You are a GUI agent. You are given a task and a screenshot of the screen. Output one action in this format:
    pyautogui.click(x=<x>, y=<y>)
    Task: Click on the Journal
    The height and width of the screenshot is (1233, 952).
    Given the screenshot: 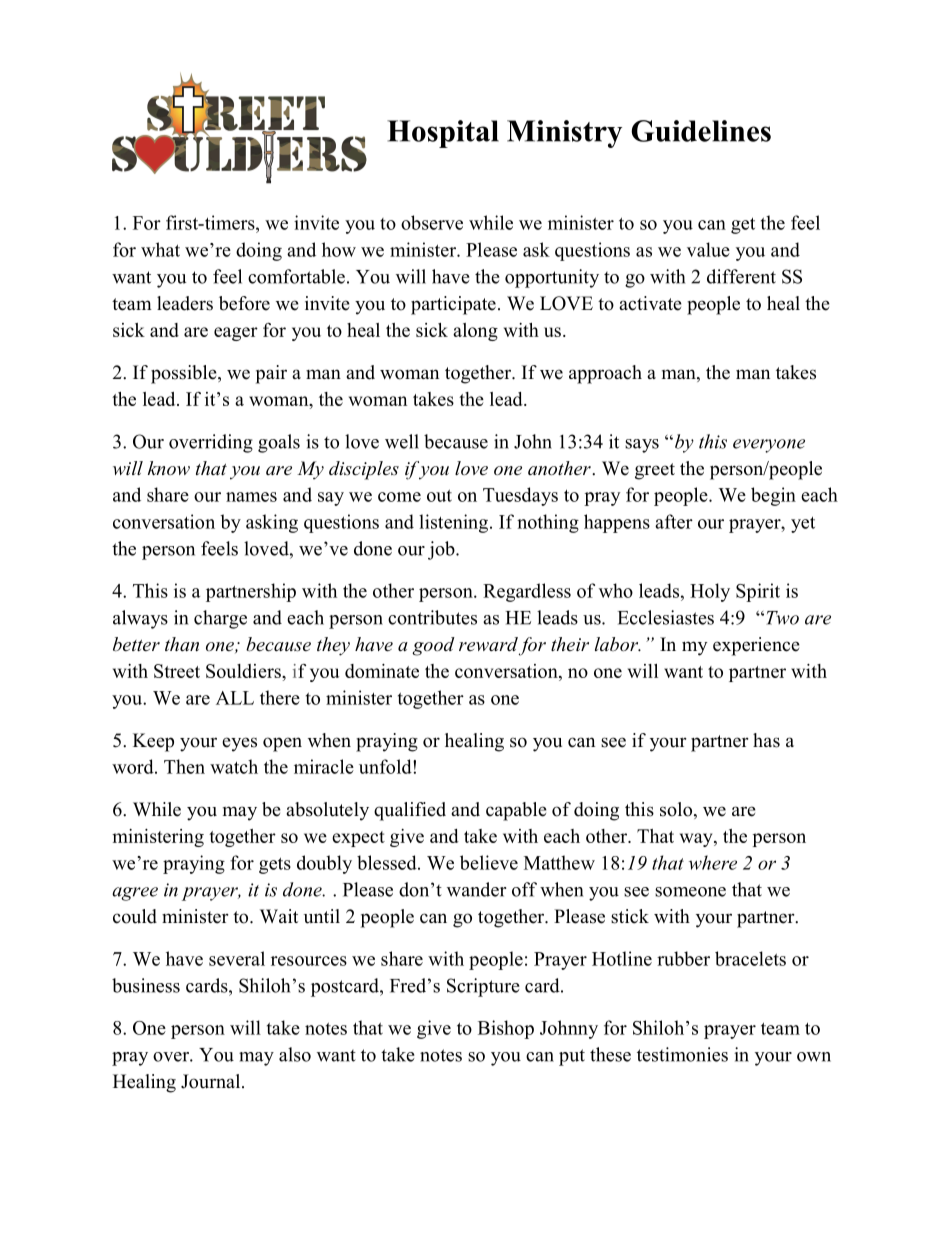 What is the action you would take?
    pyautogui.click(x=212, y=1081)
